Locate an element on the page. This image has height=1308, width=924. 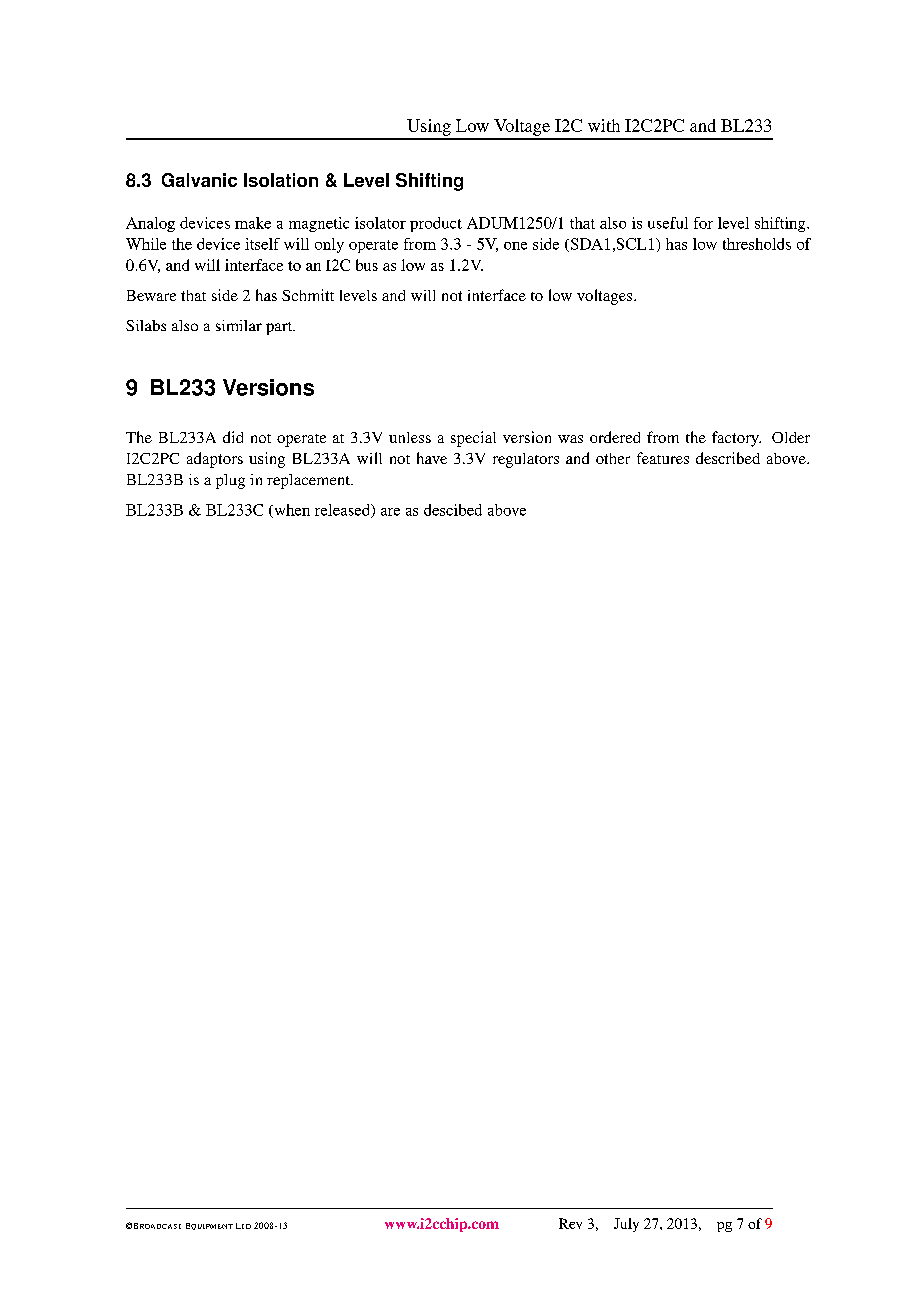
for is located at coordinates (703, 223).
